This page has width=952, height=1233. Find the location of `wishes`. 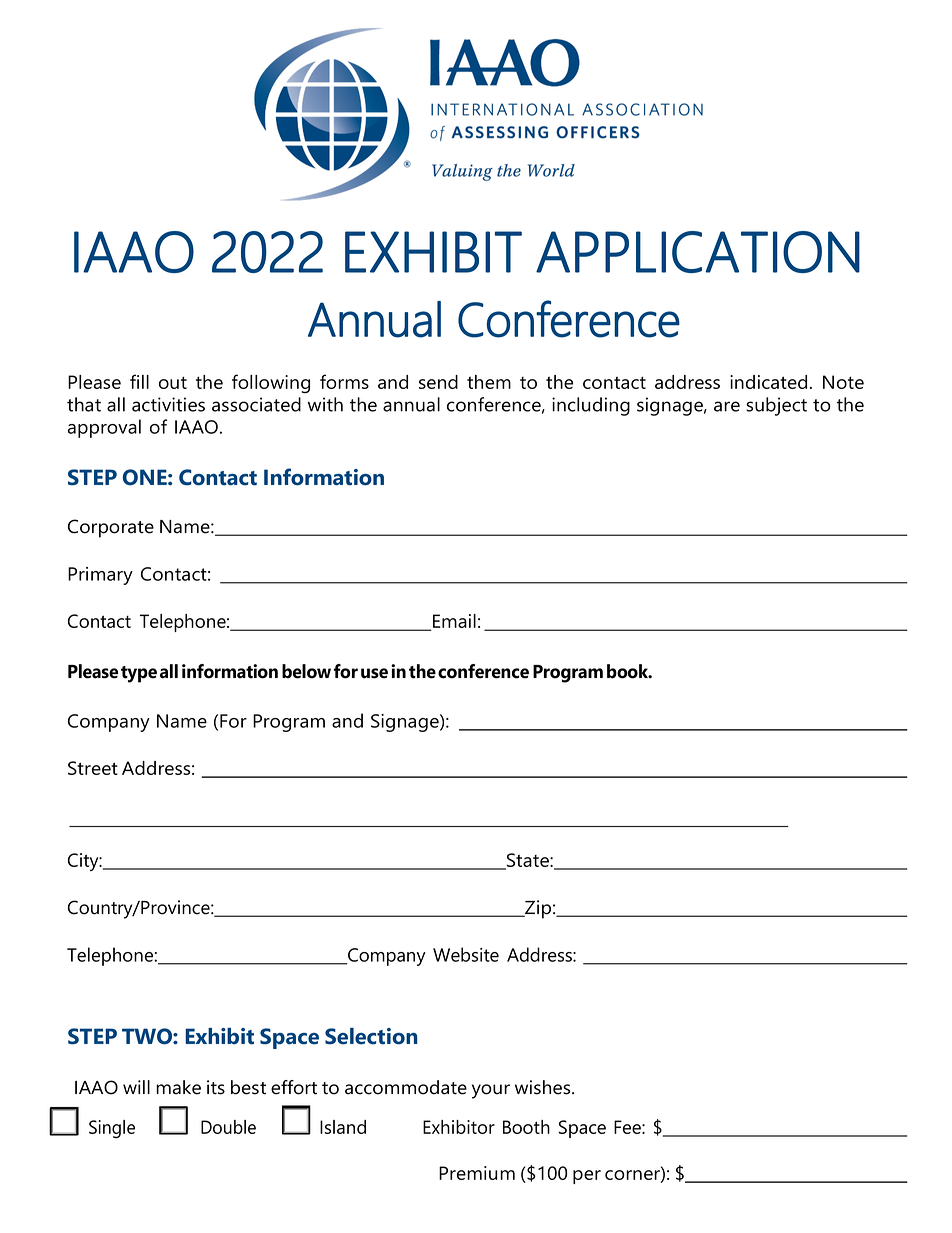

wishes is located at coordinates (544, 1087).
